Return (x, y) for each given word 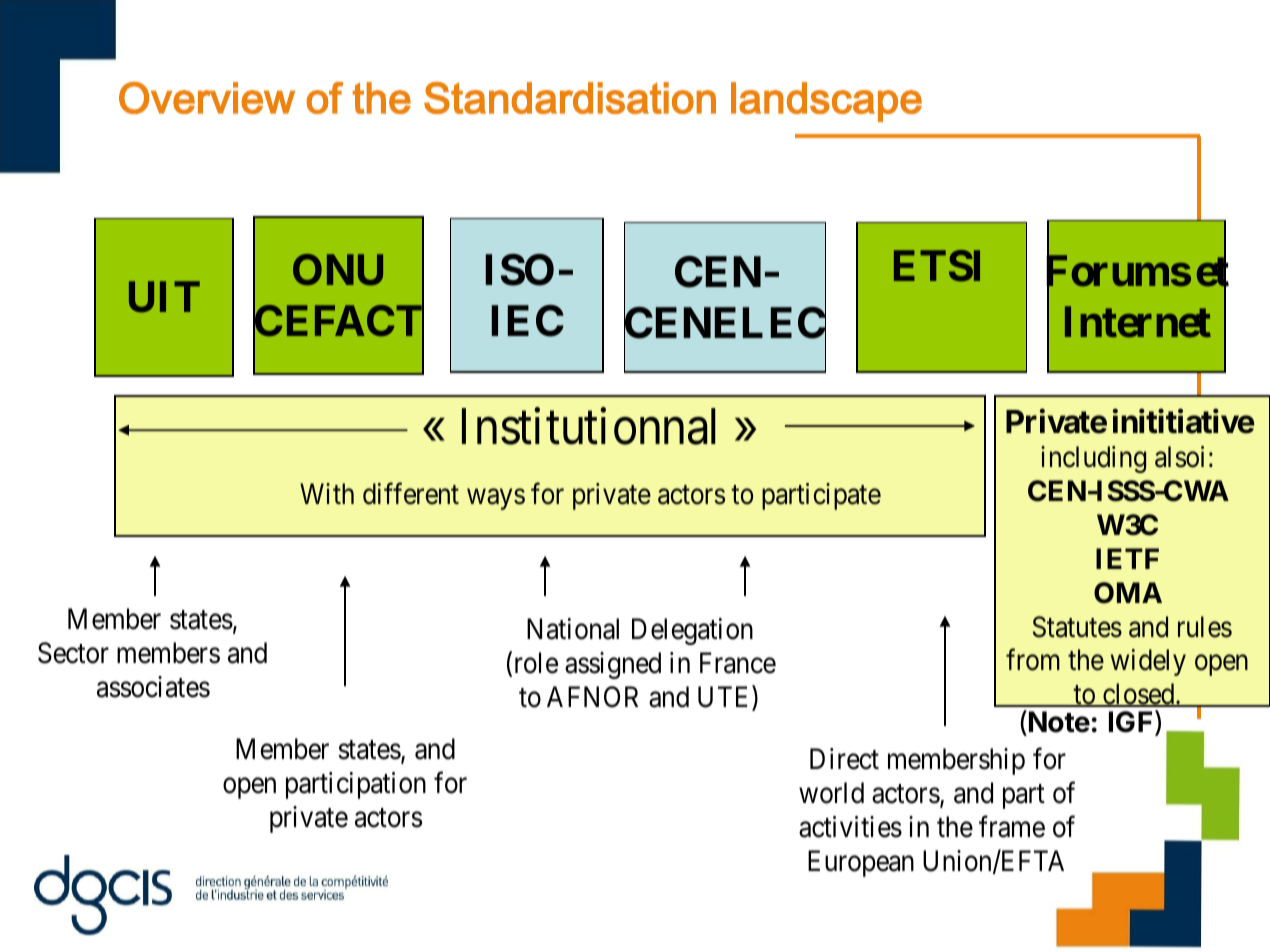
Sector (73, 653)
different (411, 494)
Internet (1138, 322)
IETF (1127, 558)
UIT (164, 297)
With (327, 493)
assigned (613, 665)
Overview (207, 98)
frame (1012, 827)
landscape (826, 102)
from (1033, 660)
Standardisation (570, 98)
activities (850, 827)
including (1093, 459)
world (831, 793)
